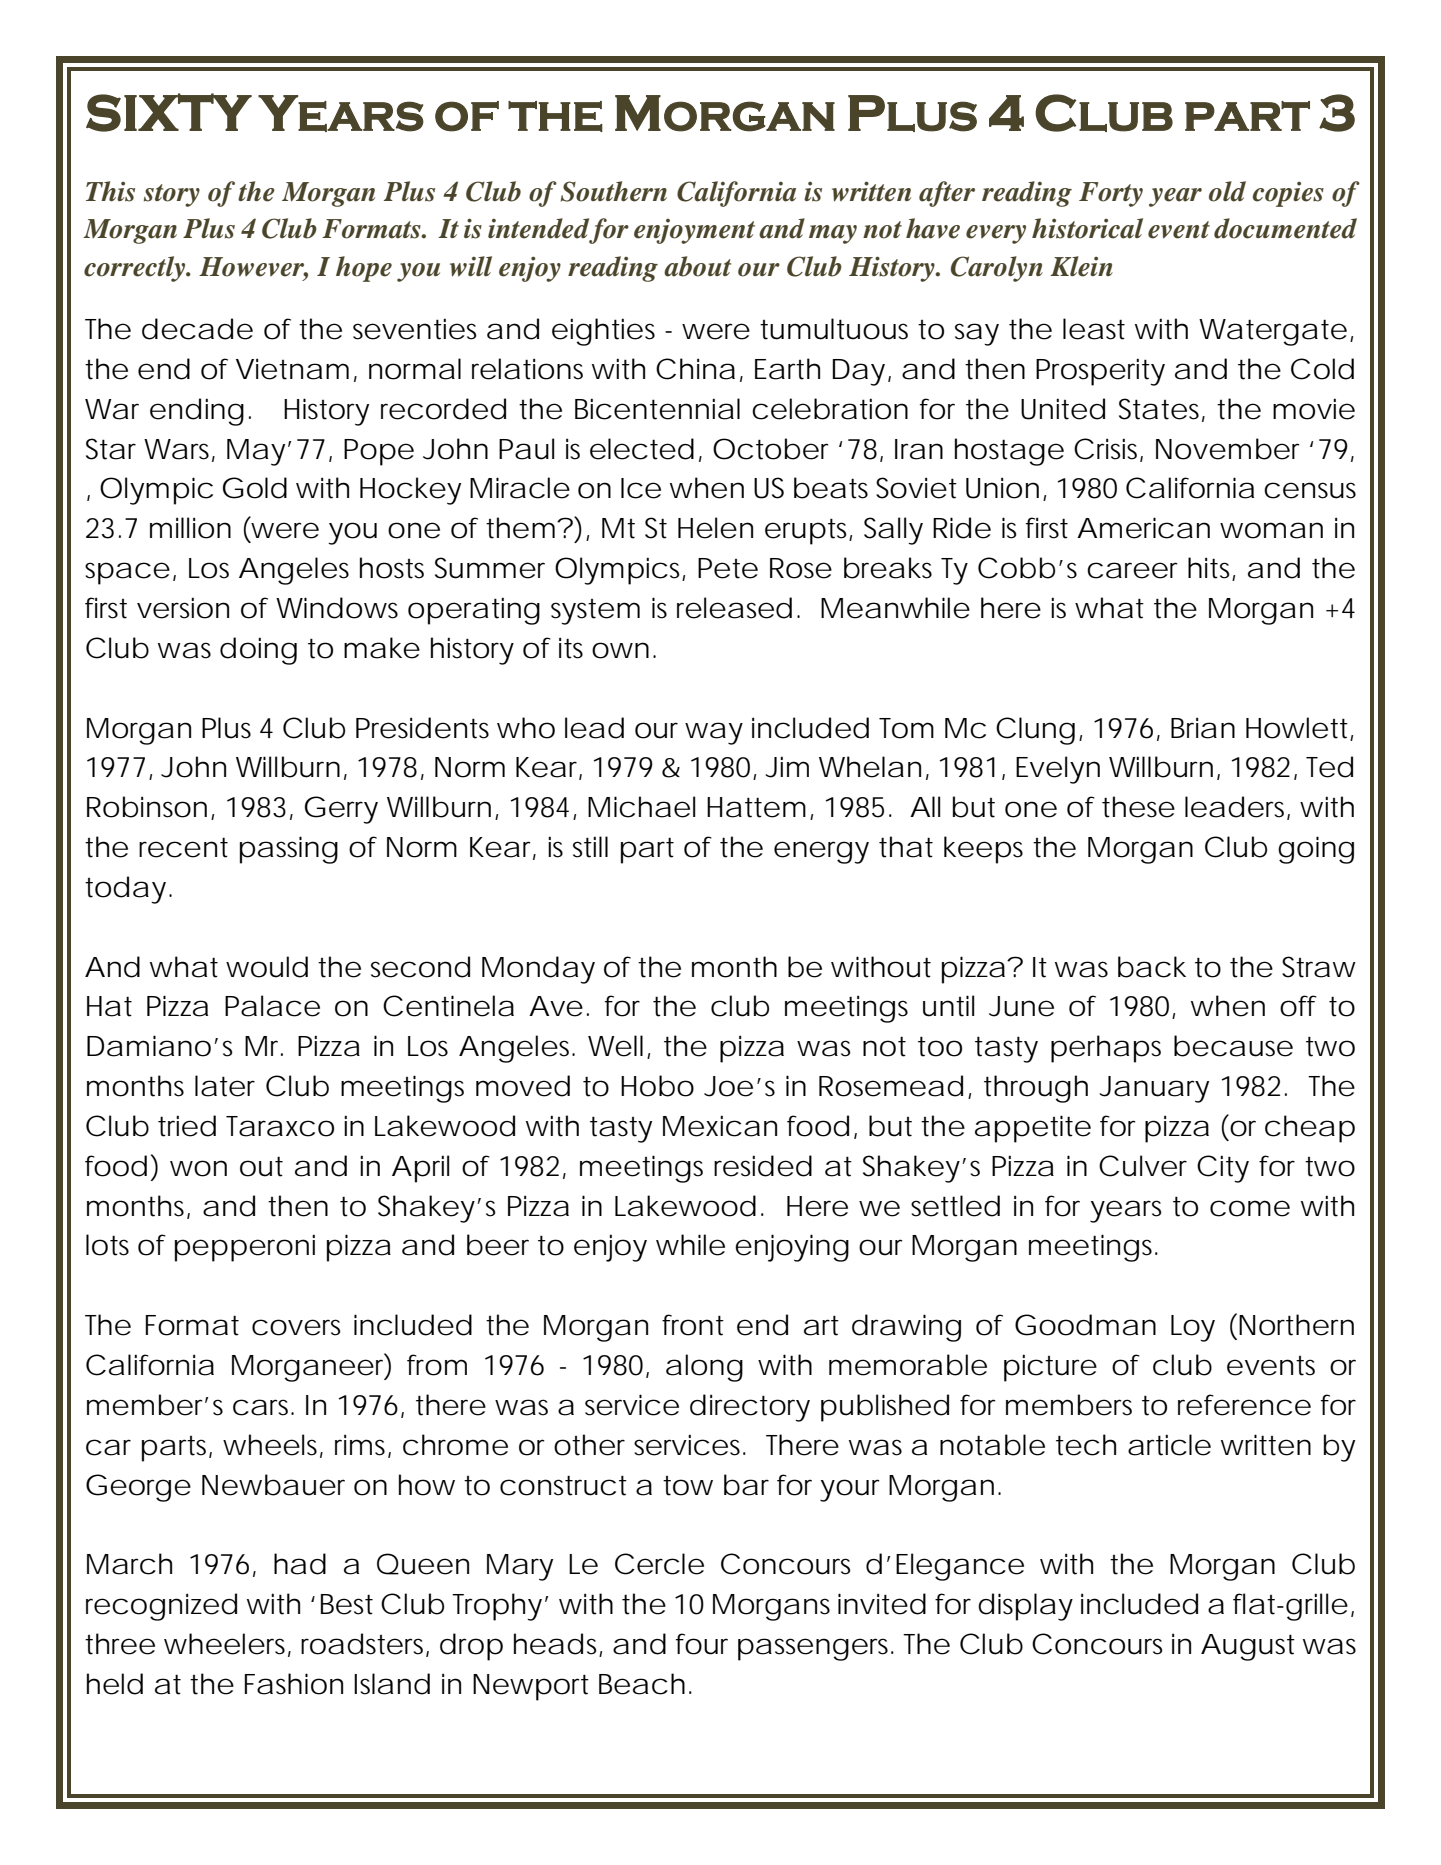 Image resolution: width=1441 pixels, height=1865 pixels. I want to click on covers, so click(296, 1327).
